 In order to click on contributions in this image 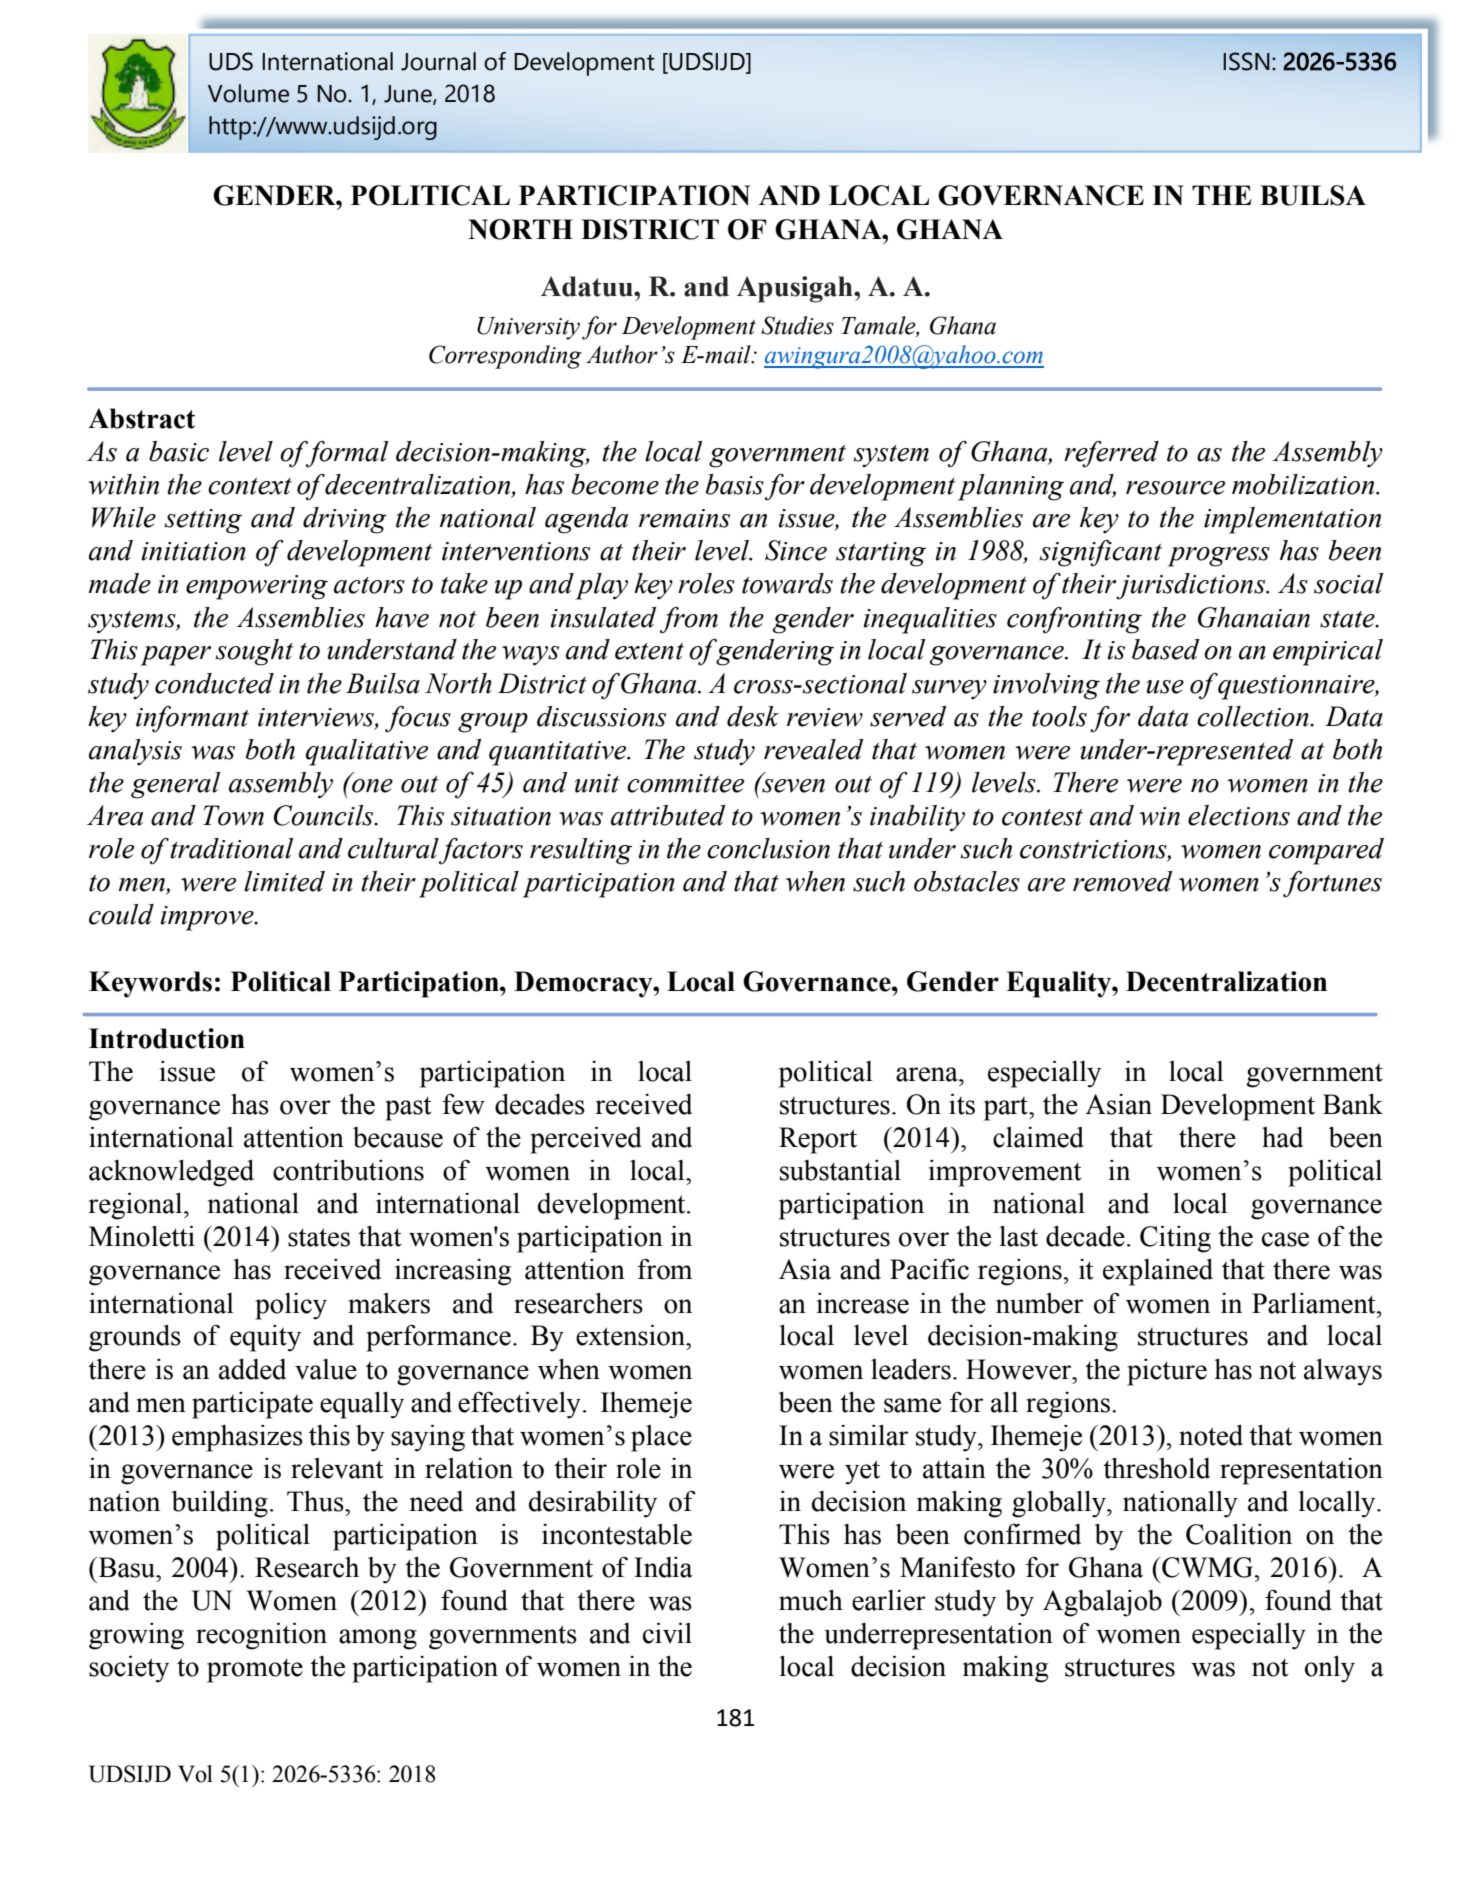, I will do `click(348, 1170)`.
